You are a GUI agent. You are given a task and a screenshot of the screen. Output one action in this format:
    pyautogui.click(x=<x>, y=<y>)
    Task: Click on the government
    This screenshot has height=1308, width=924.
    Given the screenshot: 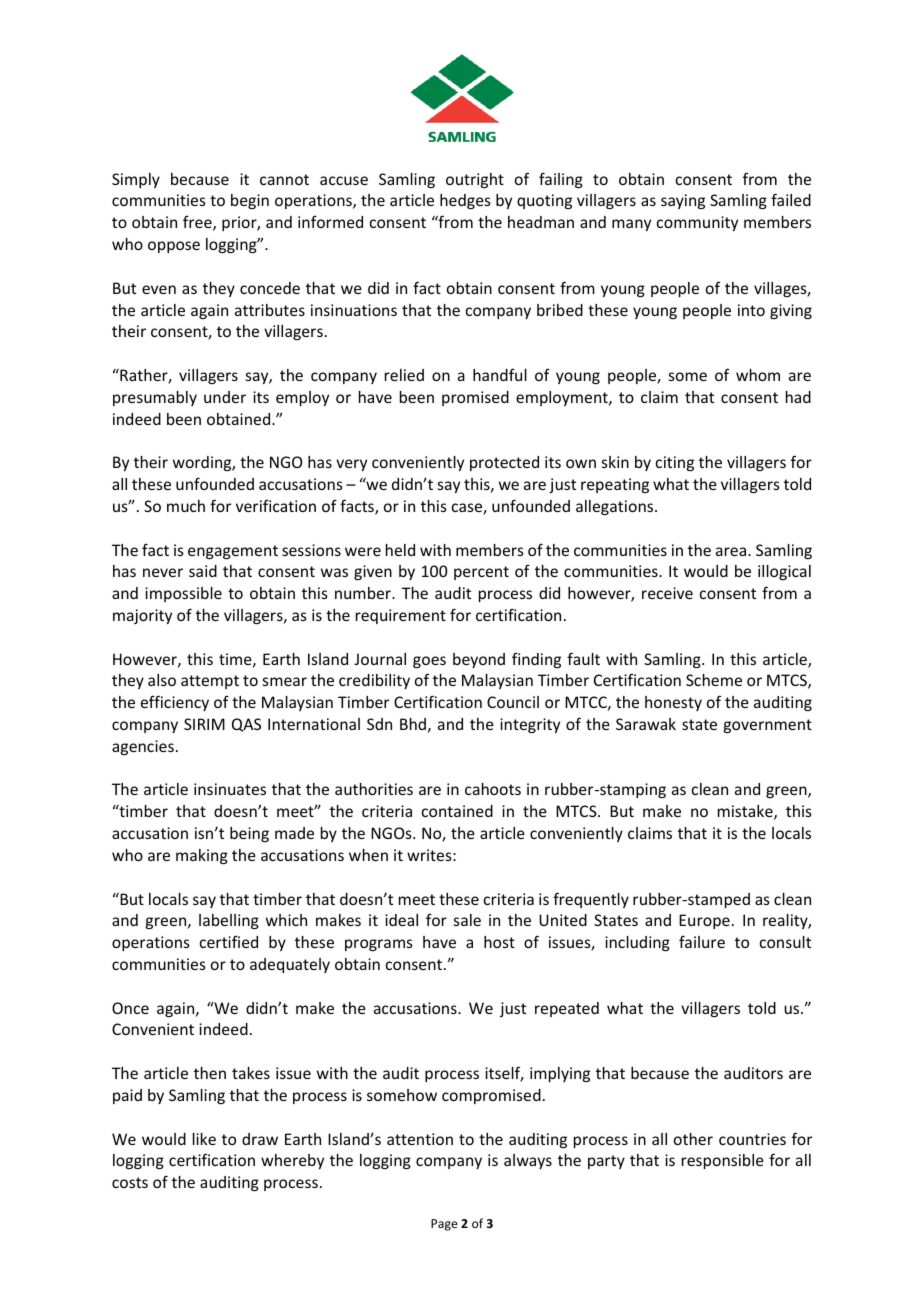 What is the action you would take?
    pyautogui.click(x=768, y=726)
